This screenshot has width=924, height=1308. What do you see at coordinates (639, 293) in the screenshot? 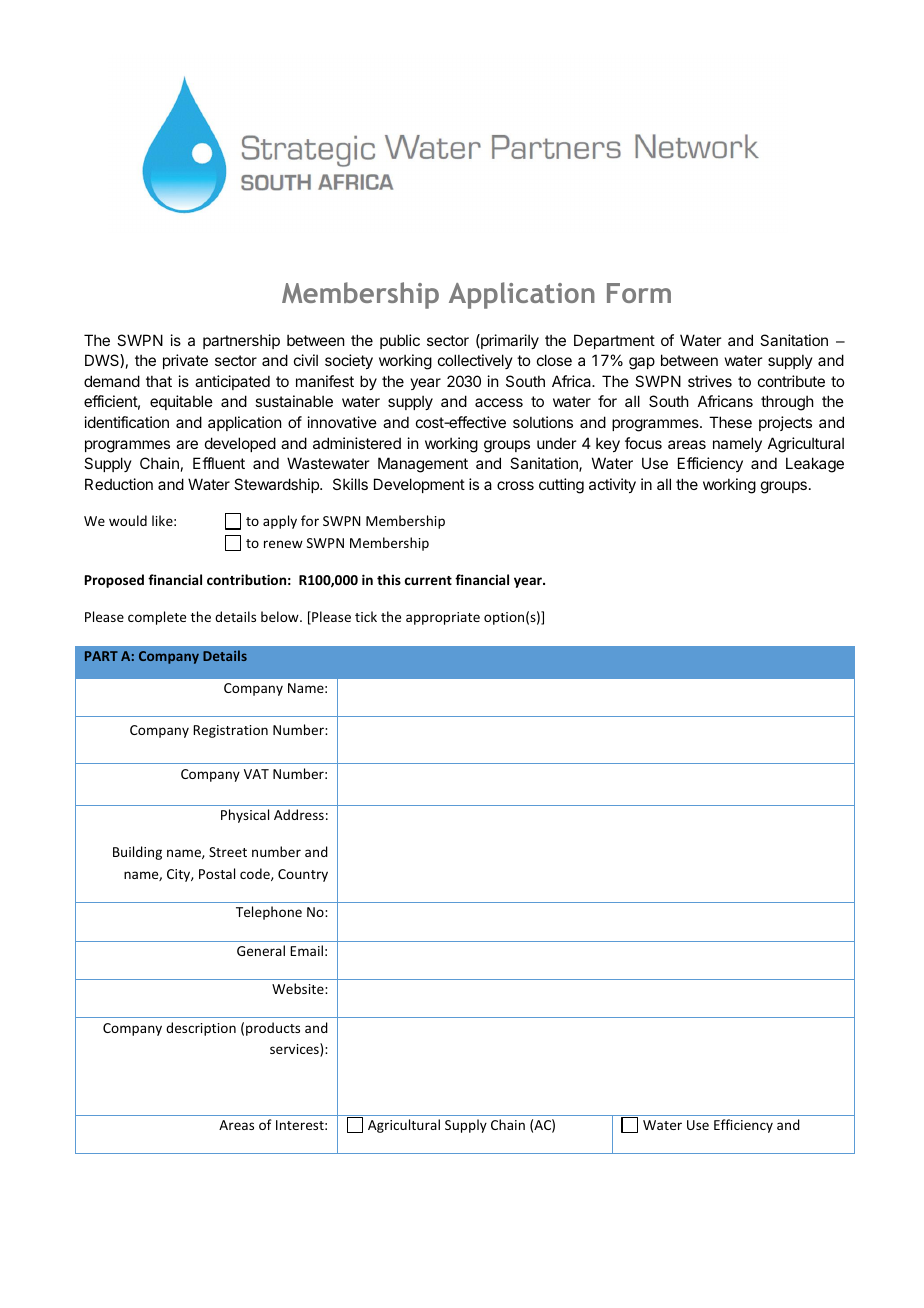
I see `Form` at bounding box center [639, 293].
